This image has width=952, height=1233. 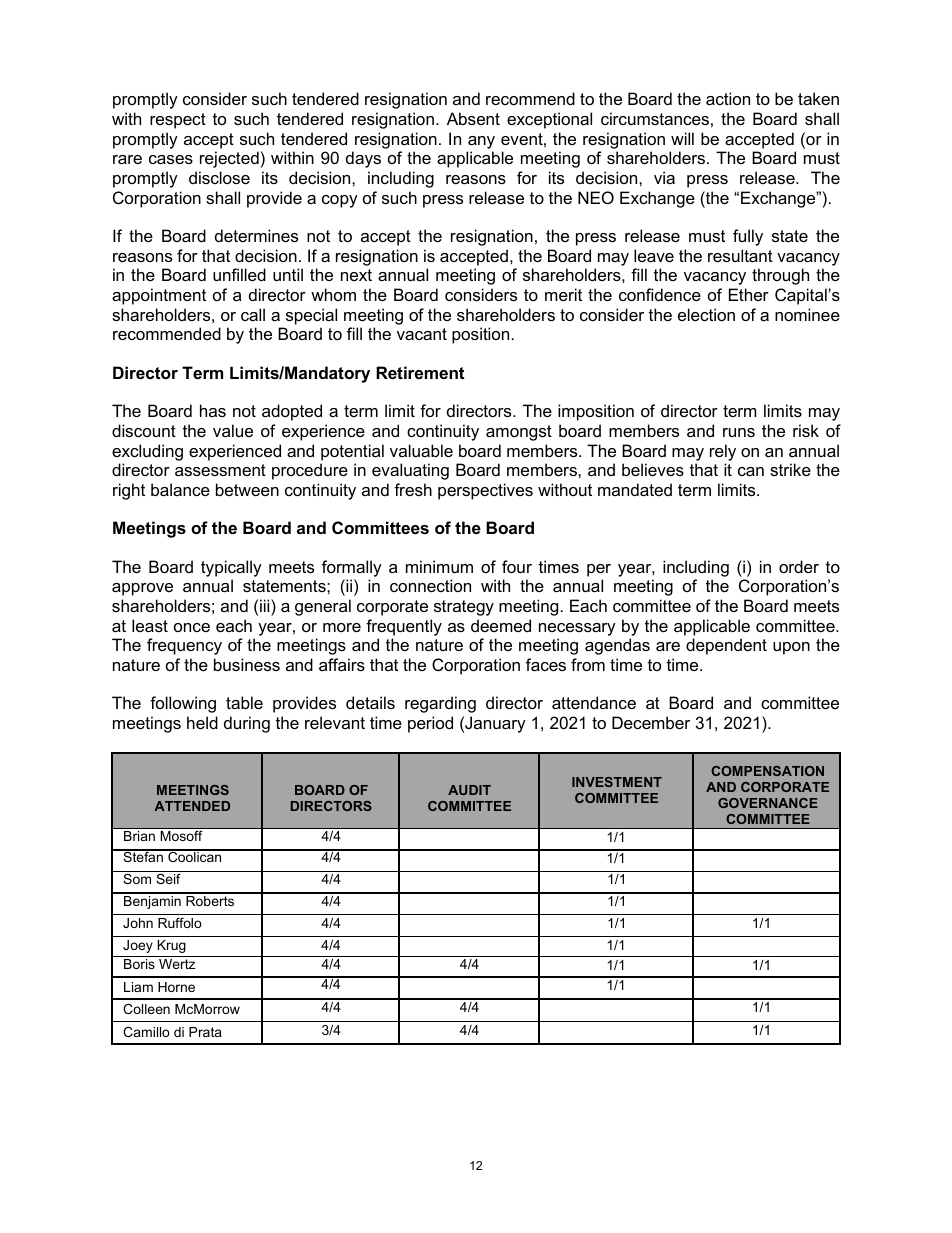 What do you see at coordinates (739, 432) in the image?
I see `runs` at bounding box center [739, 432].
